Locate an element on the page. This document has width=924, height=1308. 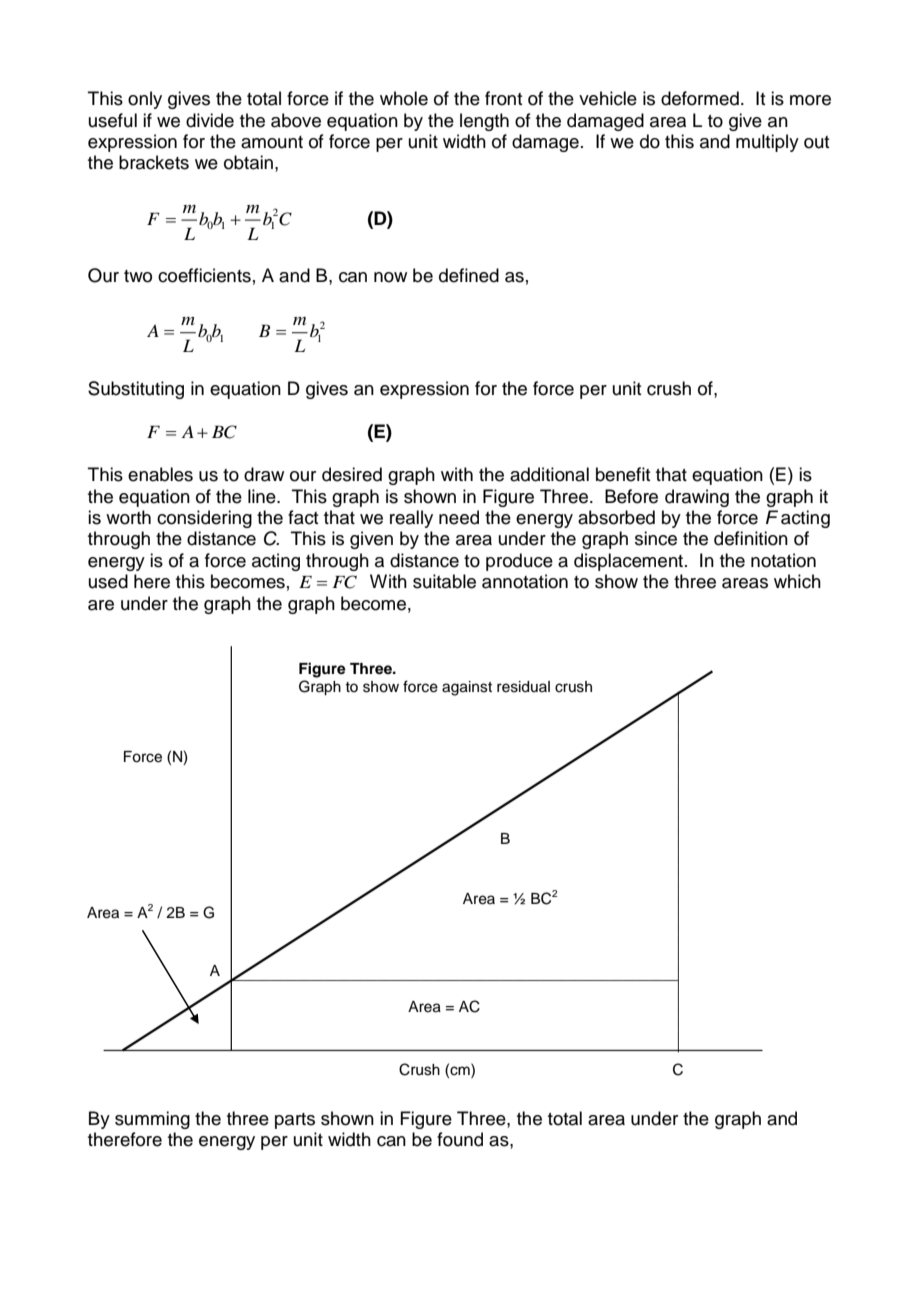
found is located at coordinates (460, 1139).
